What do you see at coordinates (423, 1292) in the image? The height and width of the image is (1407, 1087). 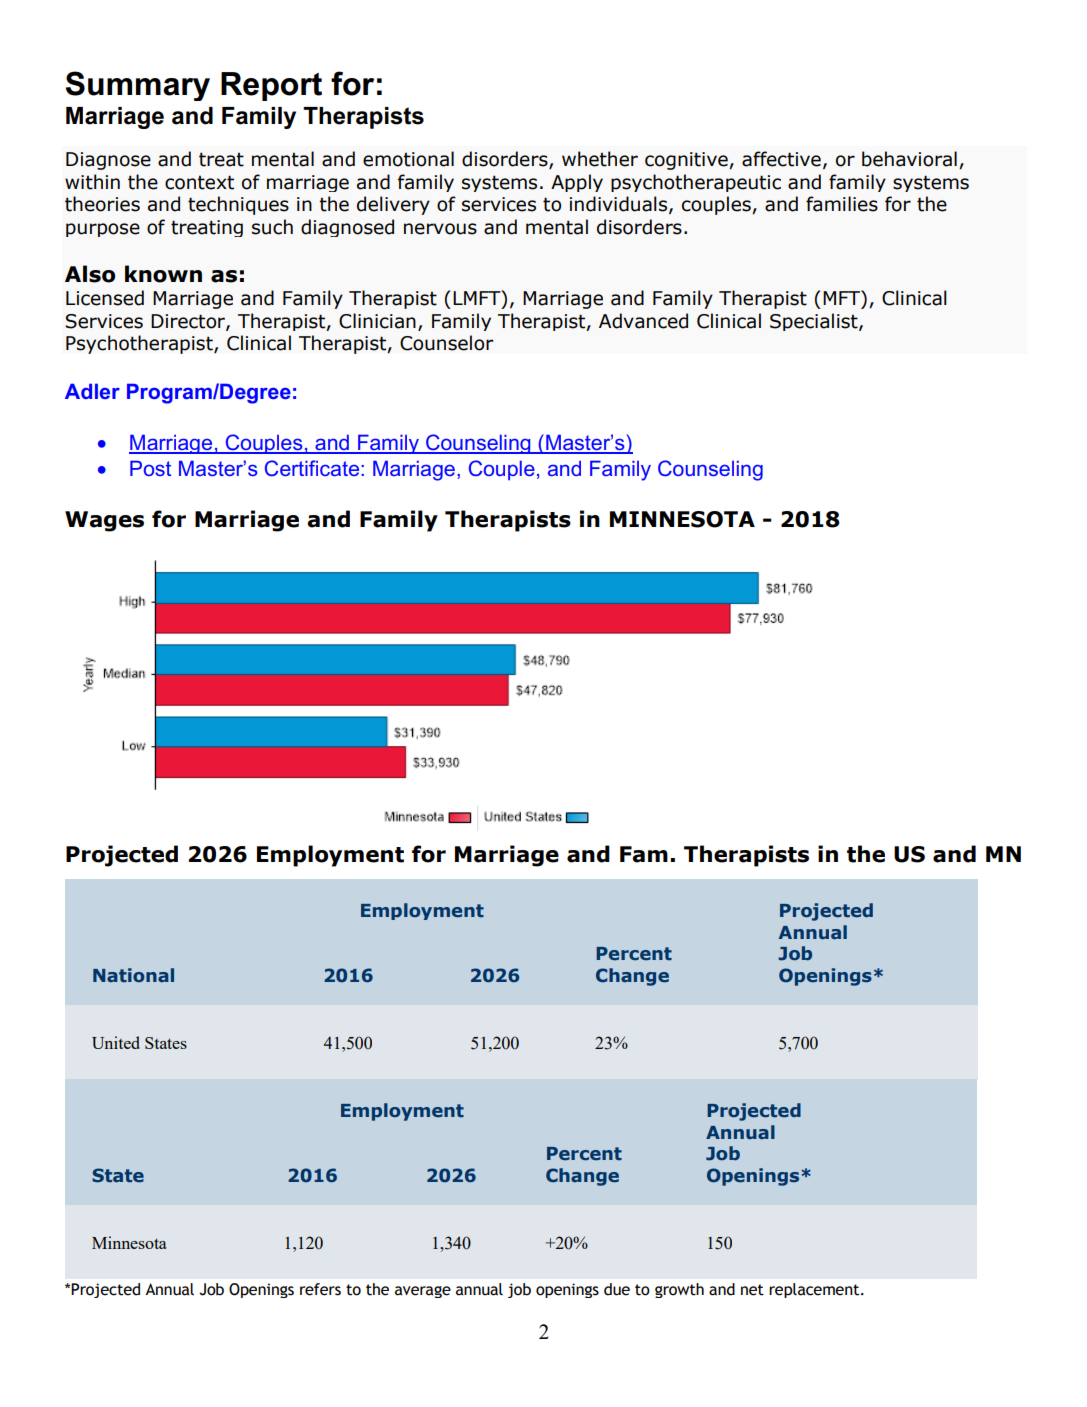 I see `average` at bounding box center [423, 1292].
